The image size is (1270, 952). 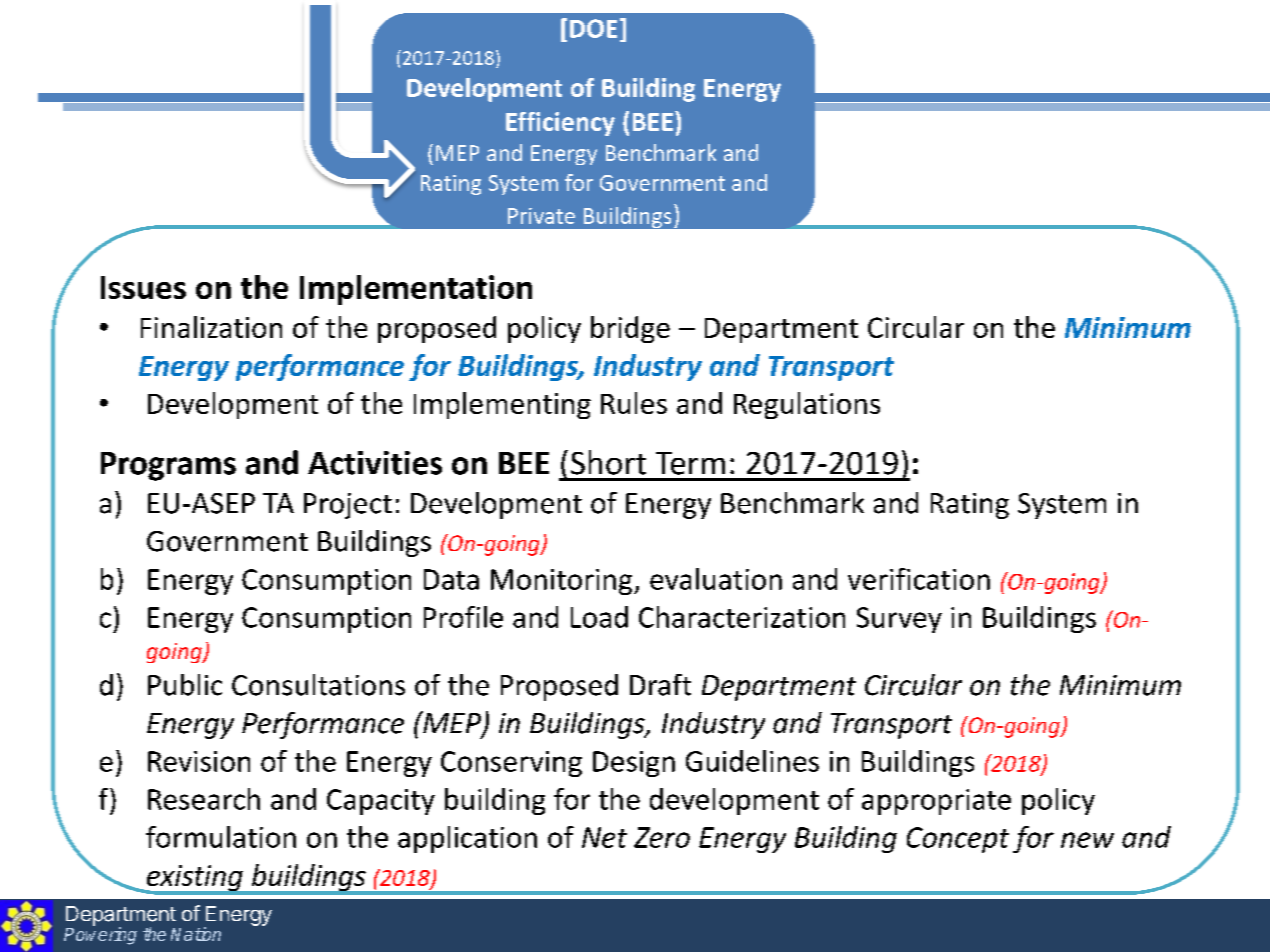 I want to click on bridge, so click(x=630, y=329).
